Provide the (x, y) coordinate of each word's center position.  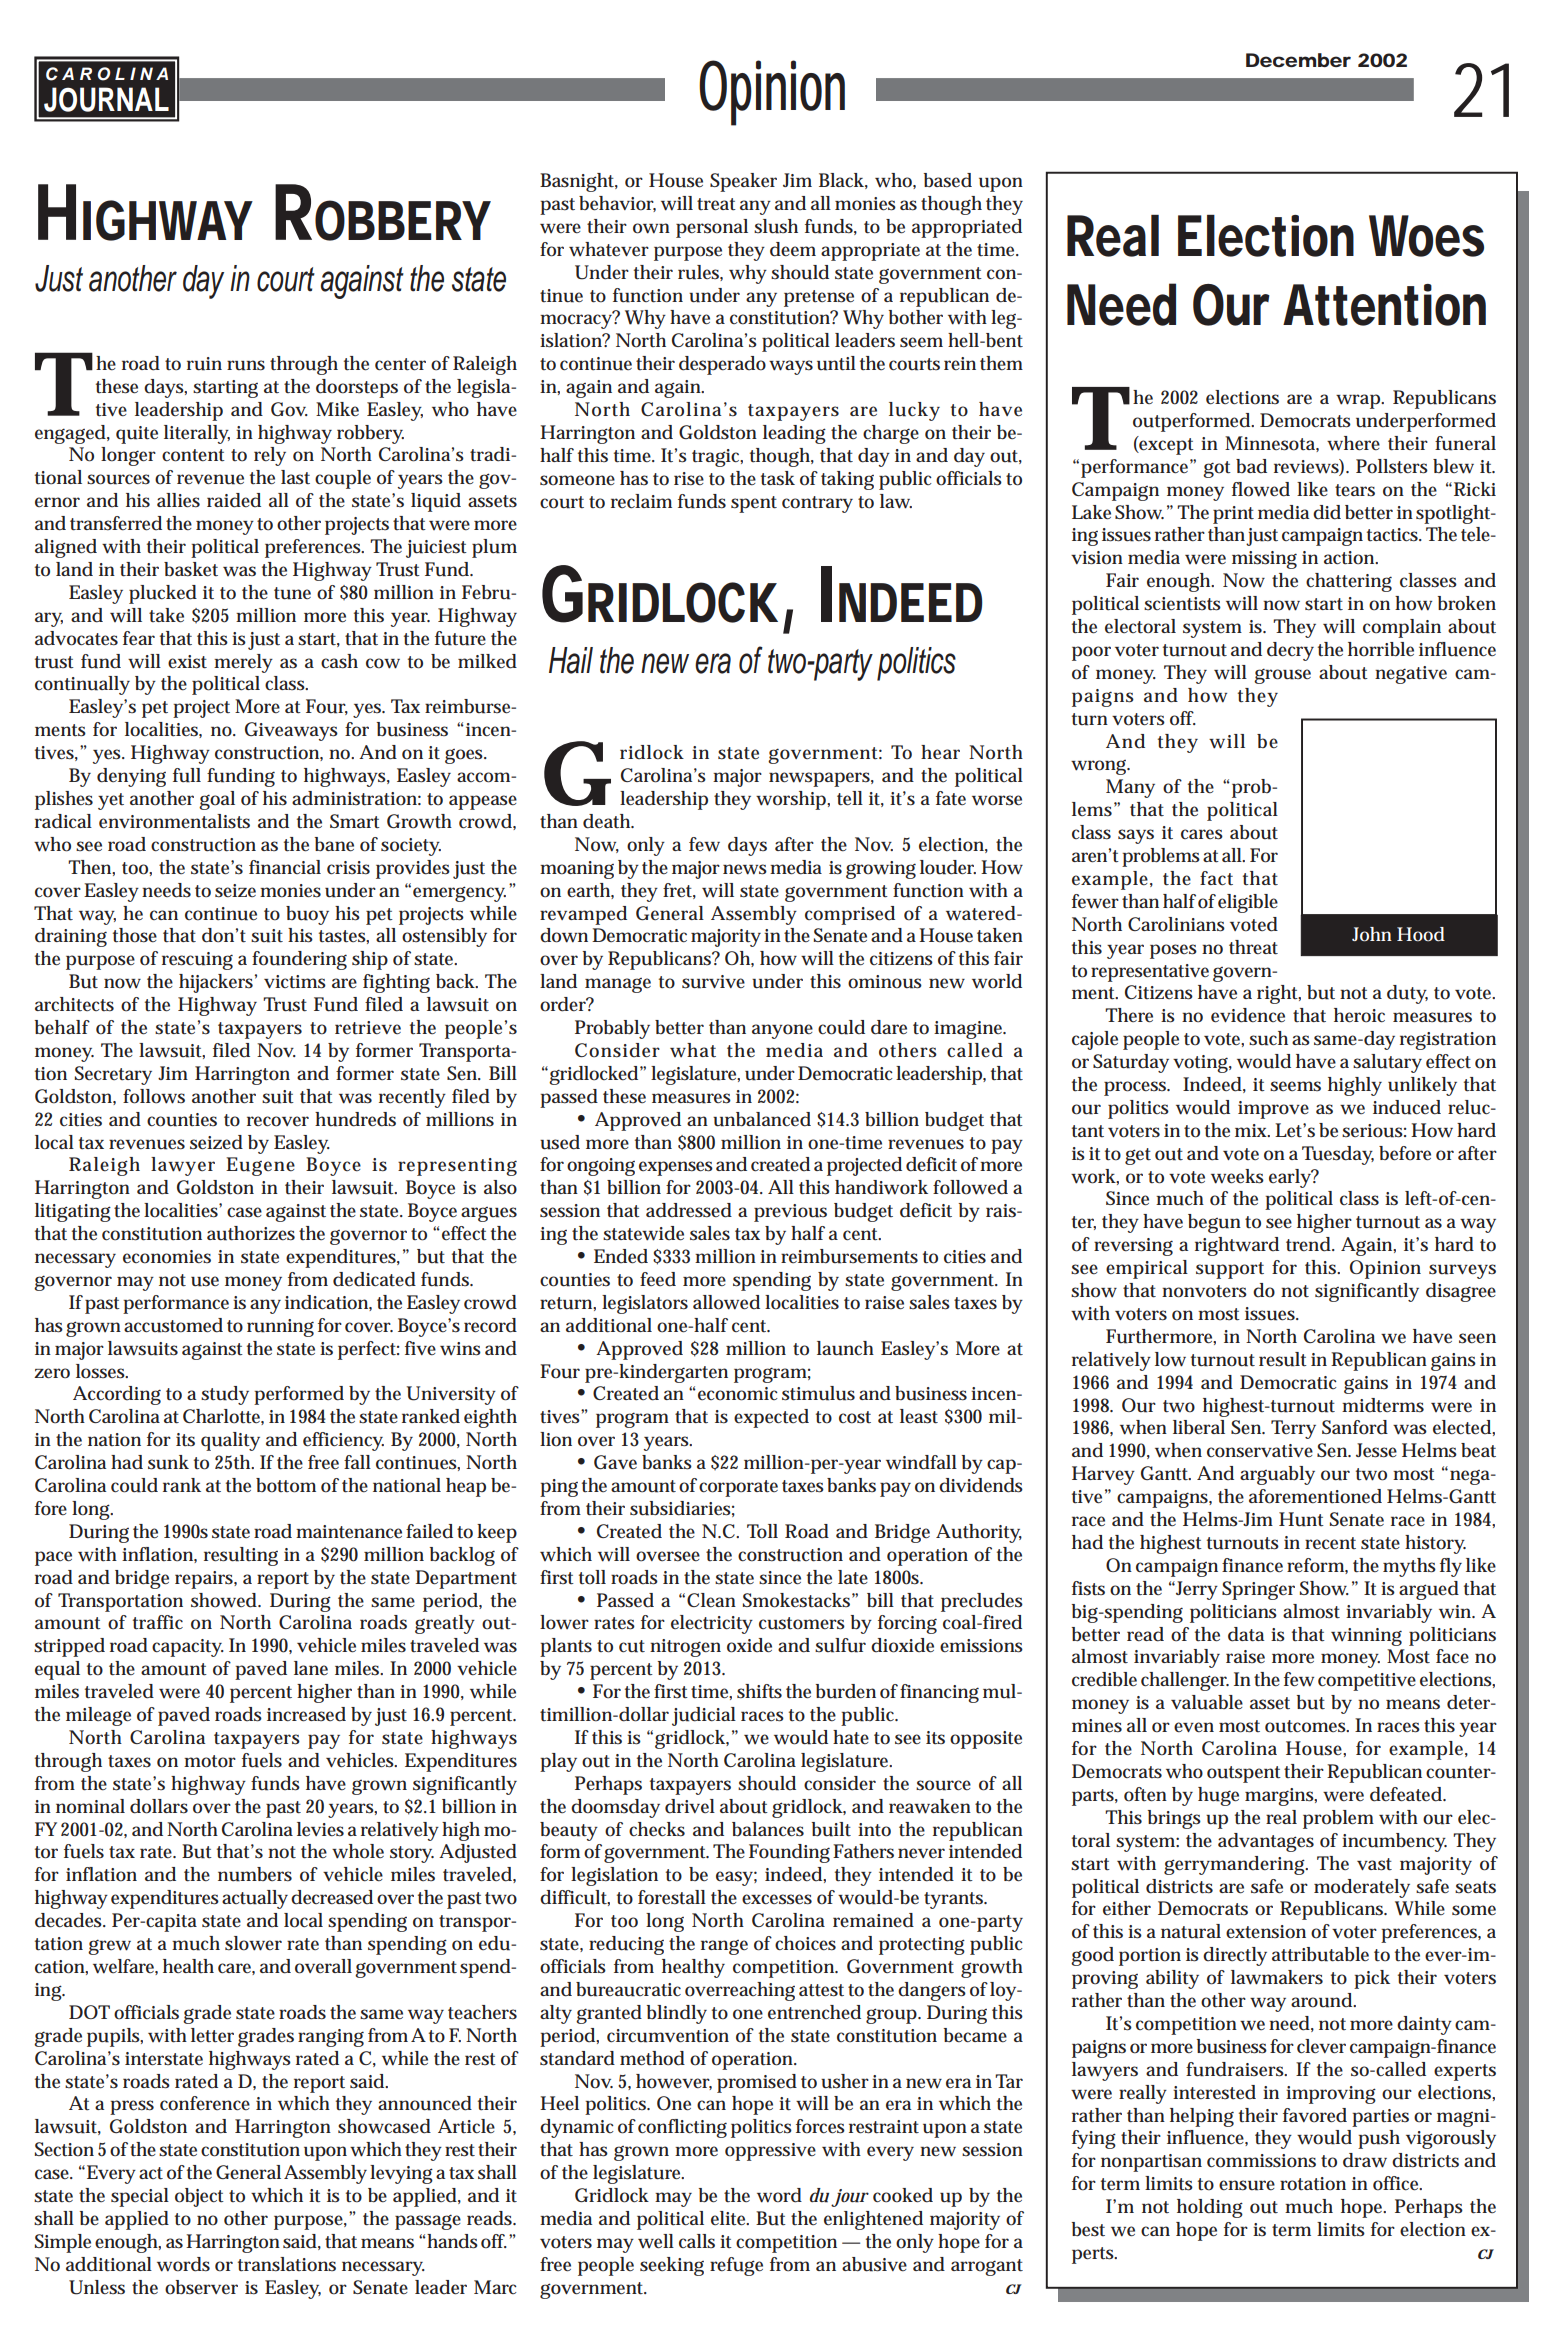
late (853, 1577)
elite (730, 2218)
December (1298, 60)
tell (850, 798)
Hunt (1301, 1519)
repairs (206, 1580)
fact (1216, 878)
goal (217, 800)
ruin (204, 364)
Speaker (743, 182)
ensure (1247, 2185)
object (199, 2197)
